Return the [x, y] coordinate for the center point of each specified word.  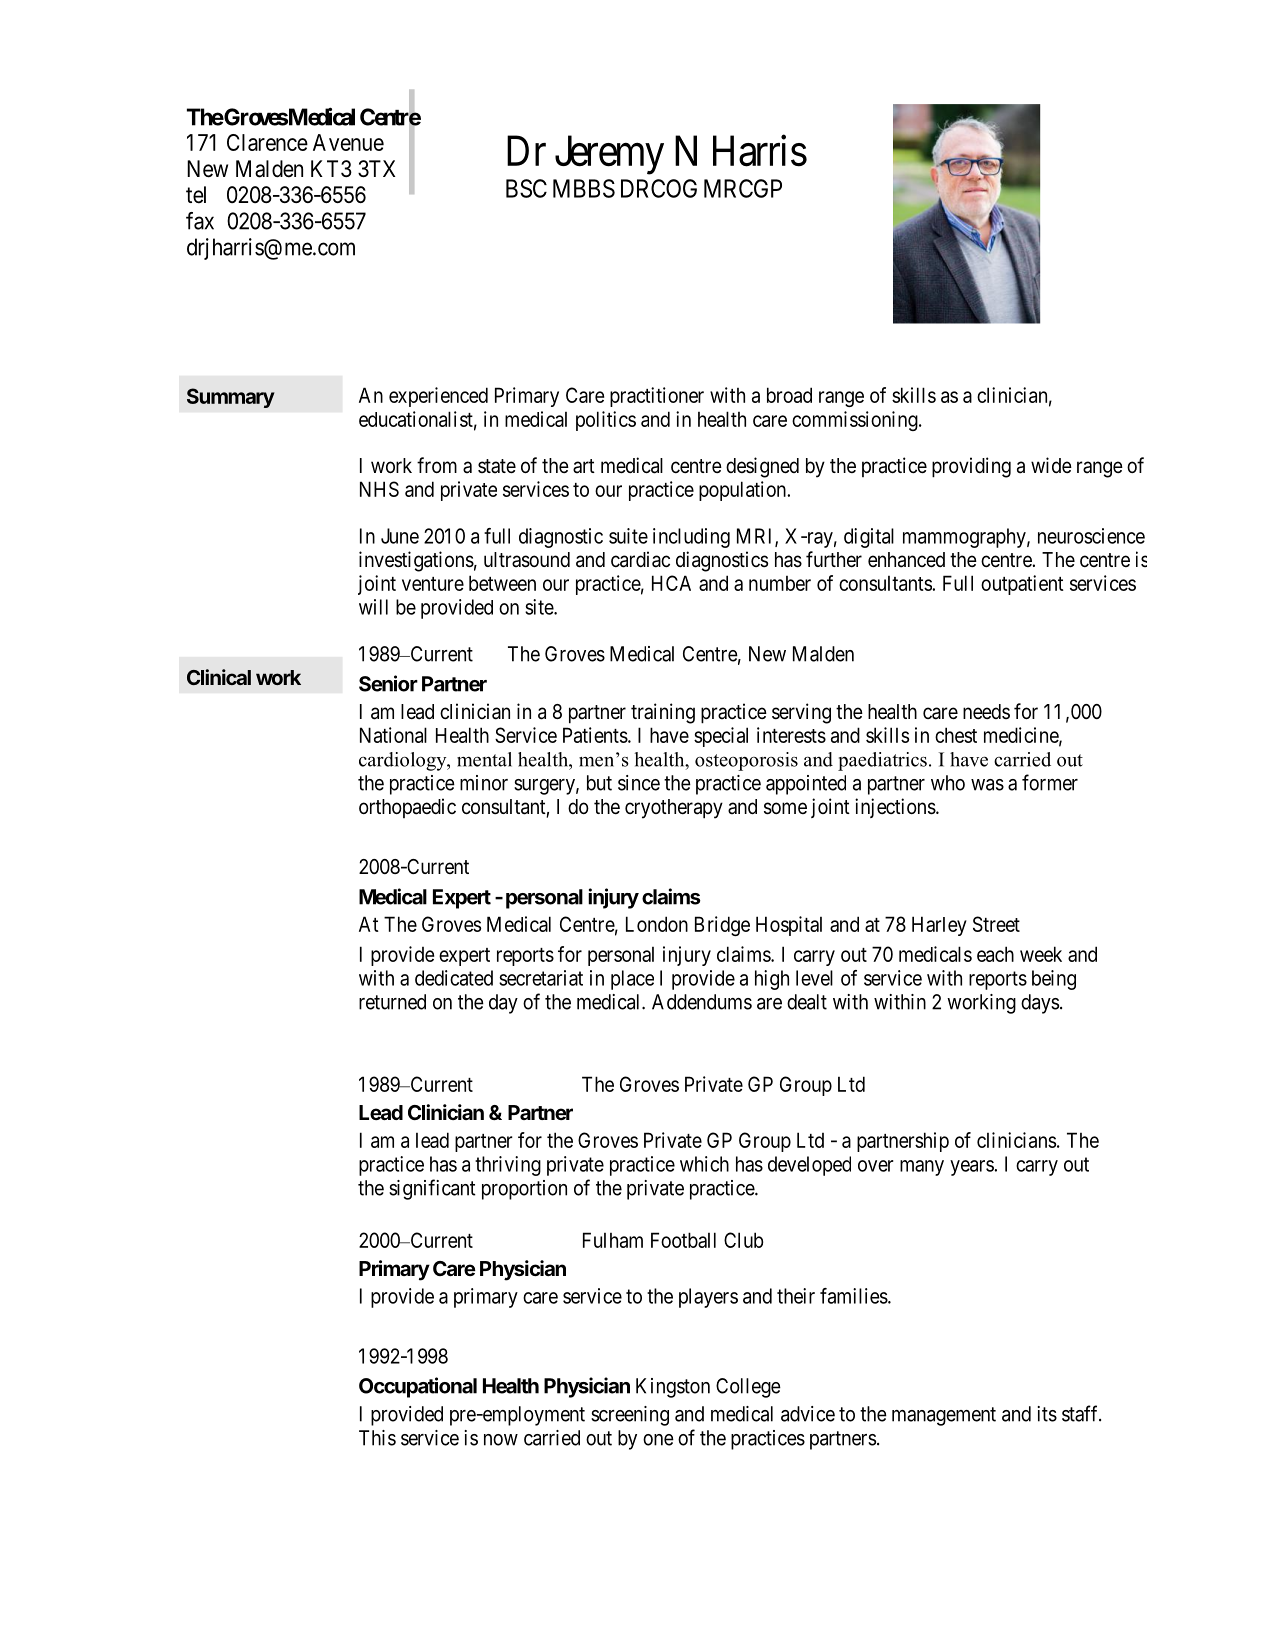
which [704, 1164]
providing [971, 467]
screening [630, 1416]
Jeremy [609, 155]
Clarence [267, 142]
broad [789, 395]
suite [628, 536]
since [639, 783]
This [377, 1438]
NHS [379, 489]
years [972, 1168]
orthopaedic [407, 808]
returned [392, 1002]
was [987, 785]
